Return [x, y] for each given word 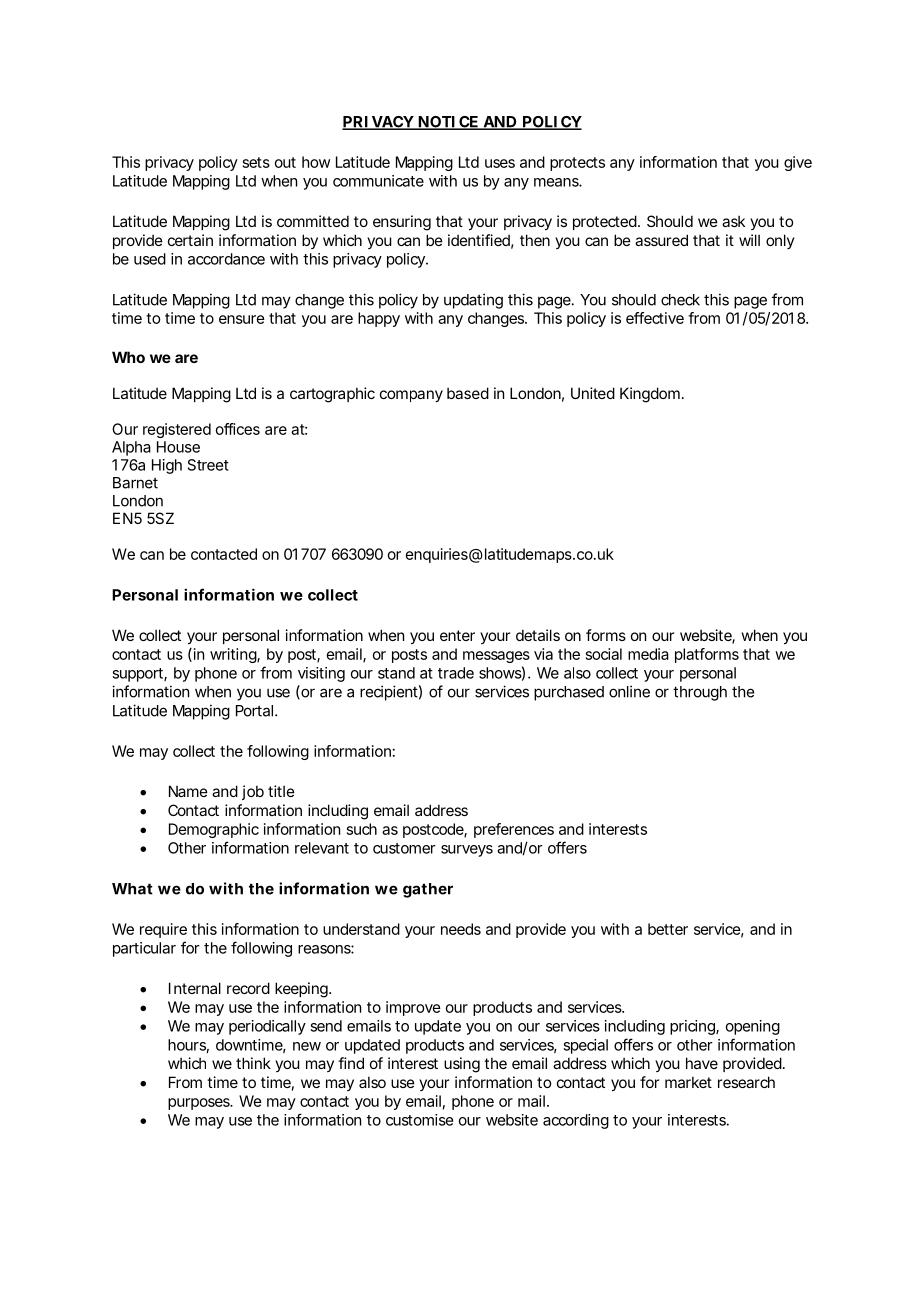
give [798, 163]
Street [208, 465]
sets [256, 162]
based [468, 393]
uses [500, 163]
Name [188, 791]
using [462, 1065]
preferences [514, 830]
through [700, 693]
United [593, 393]
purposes [200, 1104]
